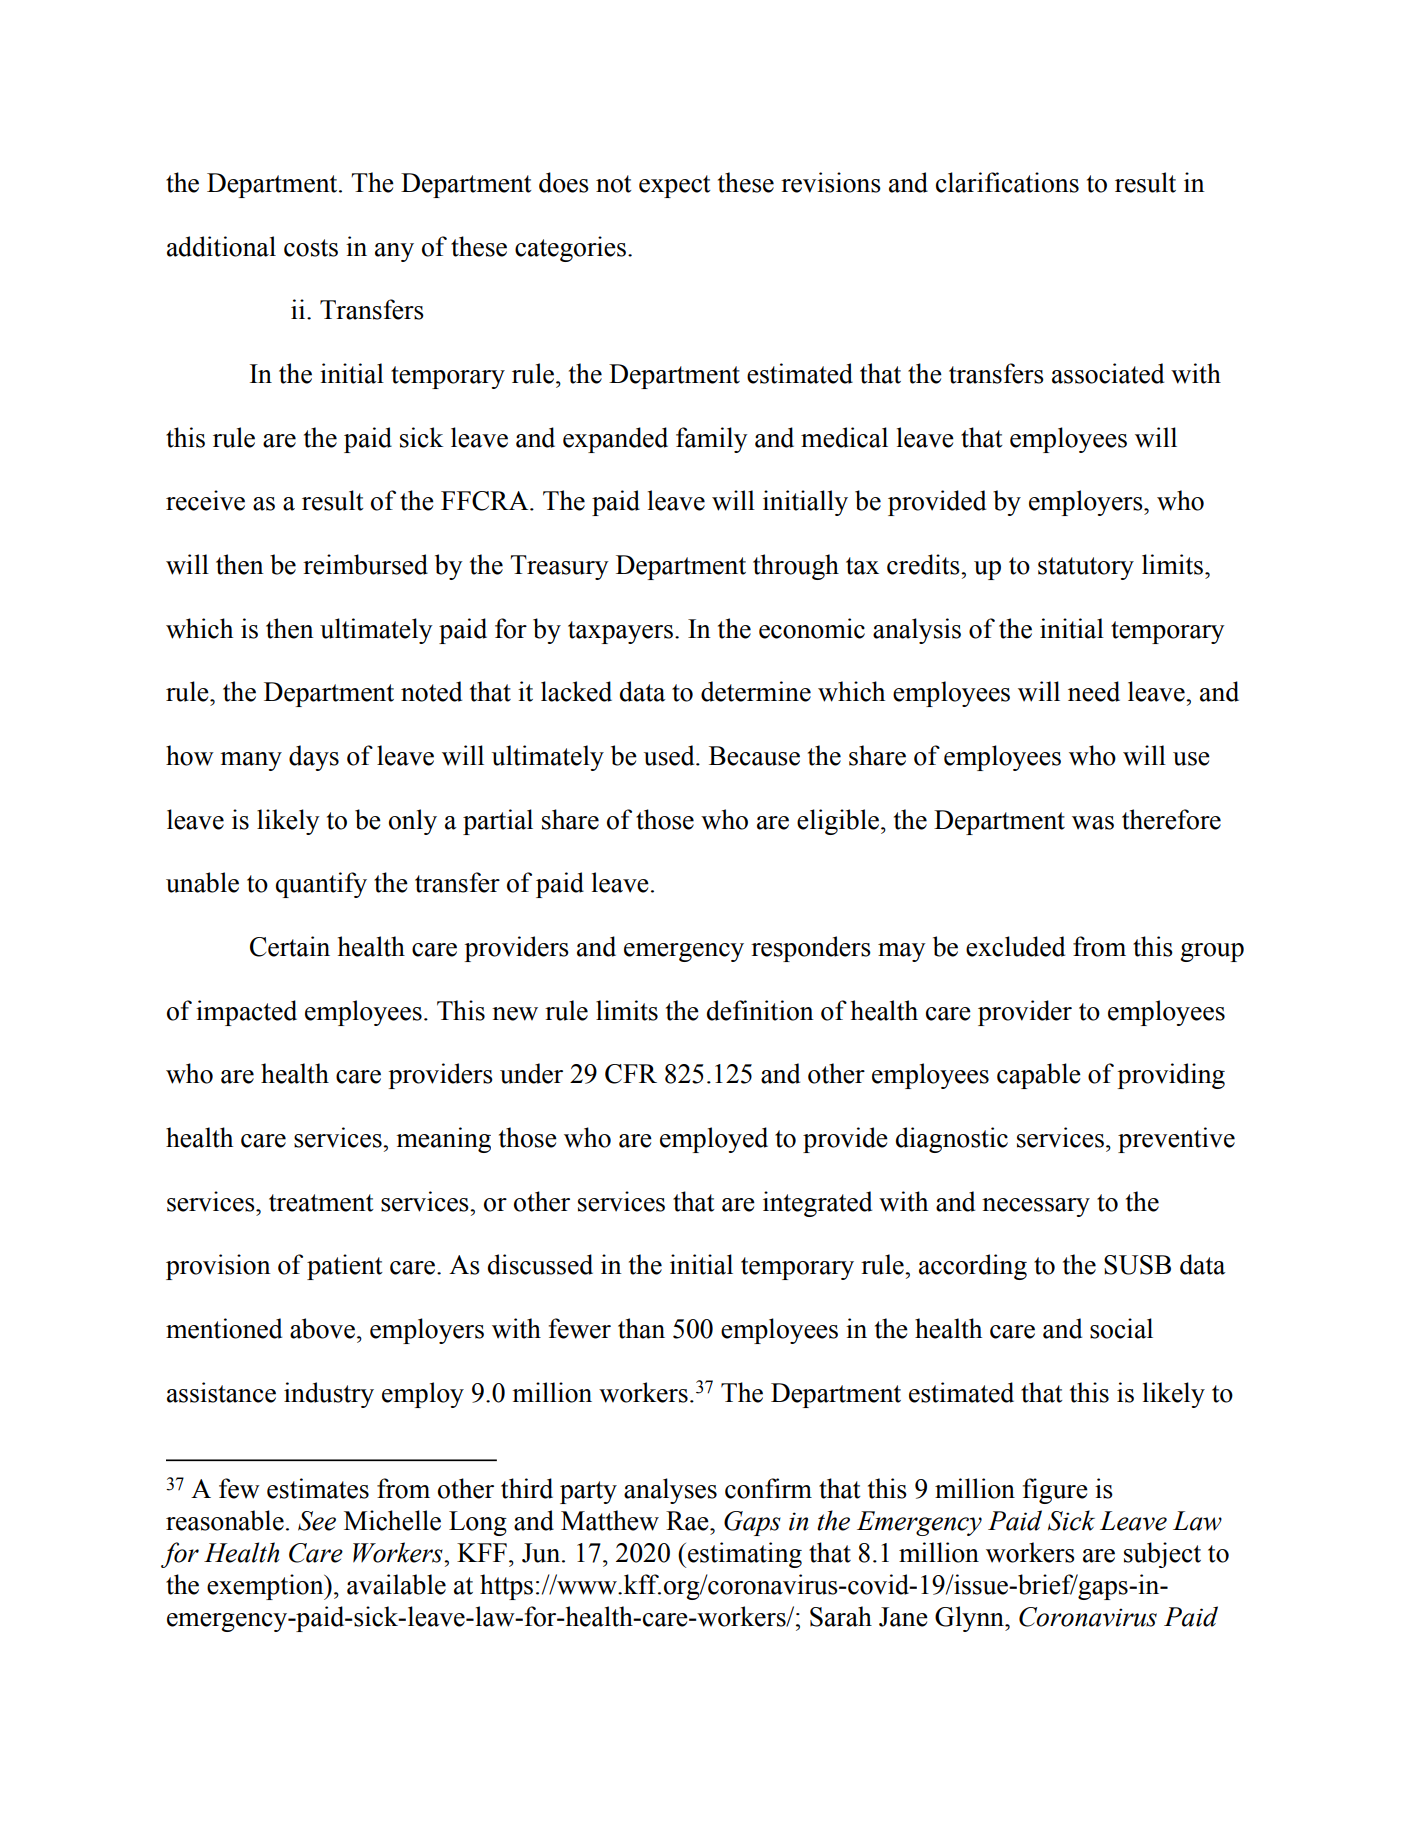  Describe the element at coordinates (311, 248) in the screenshot. I see `costs` at that location.
